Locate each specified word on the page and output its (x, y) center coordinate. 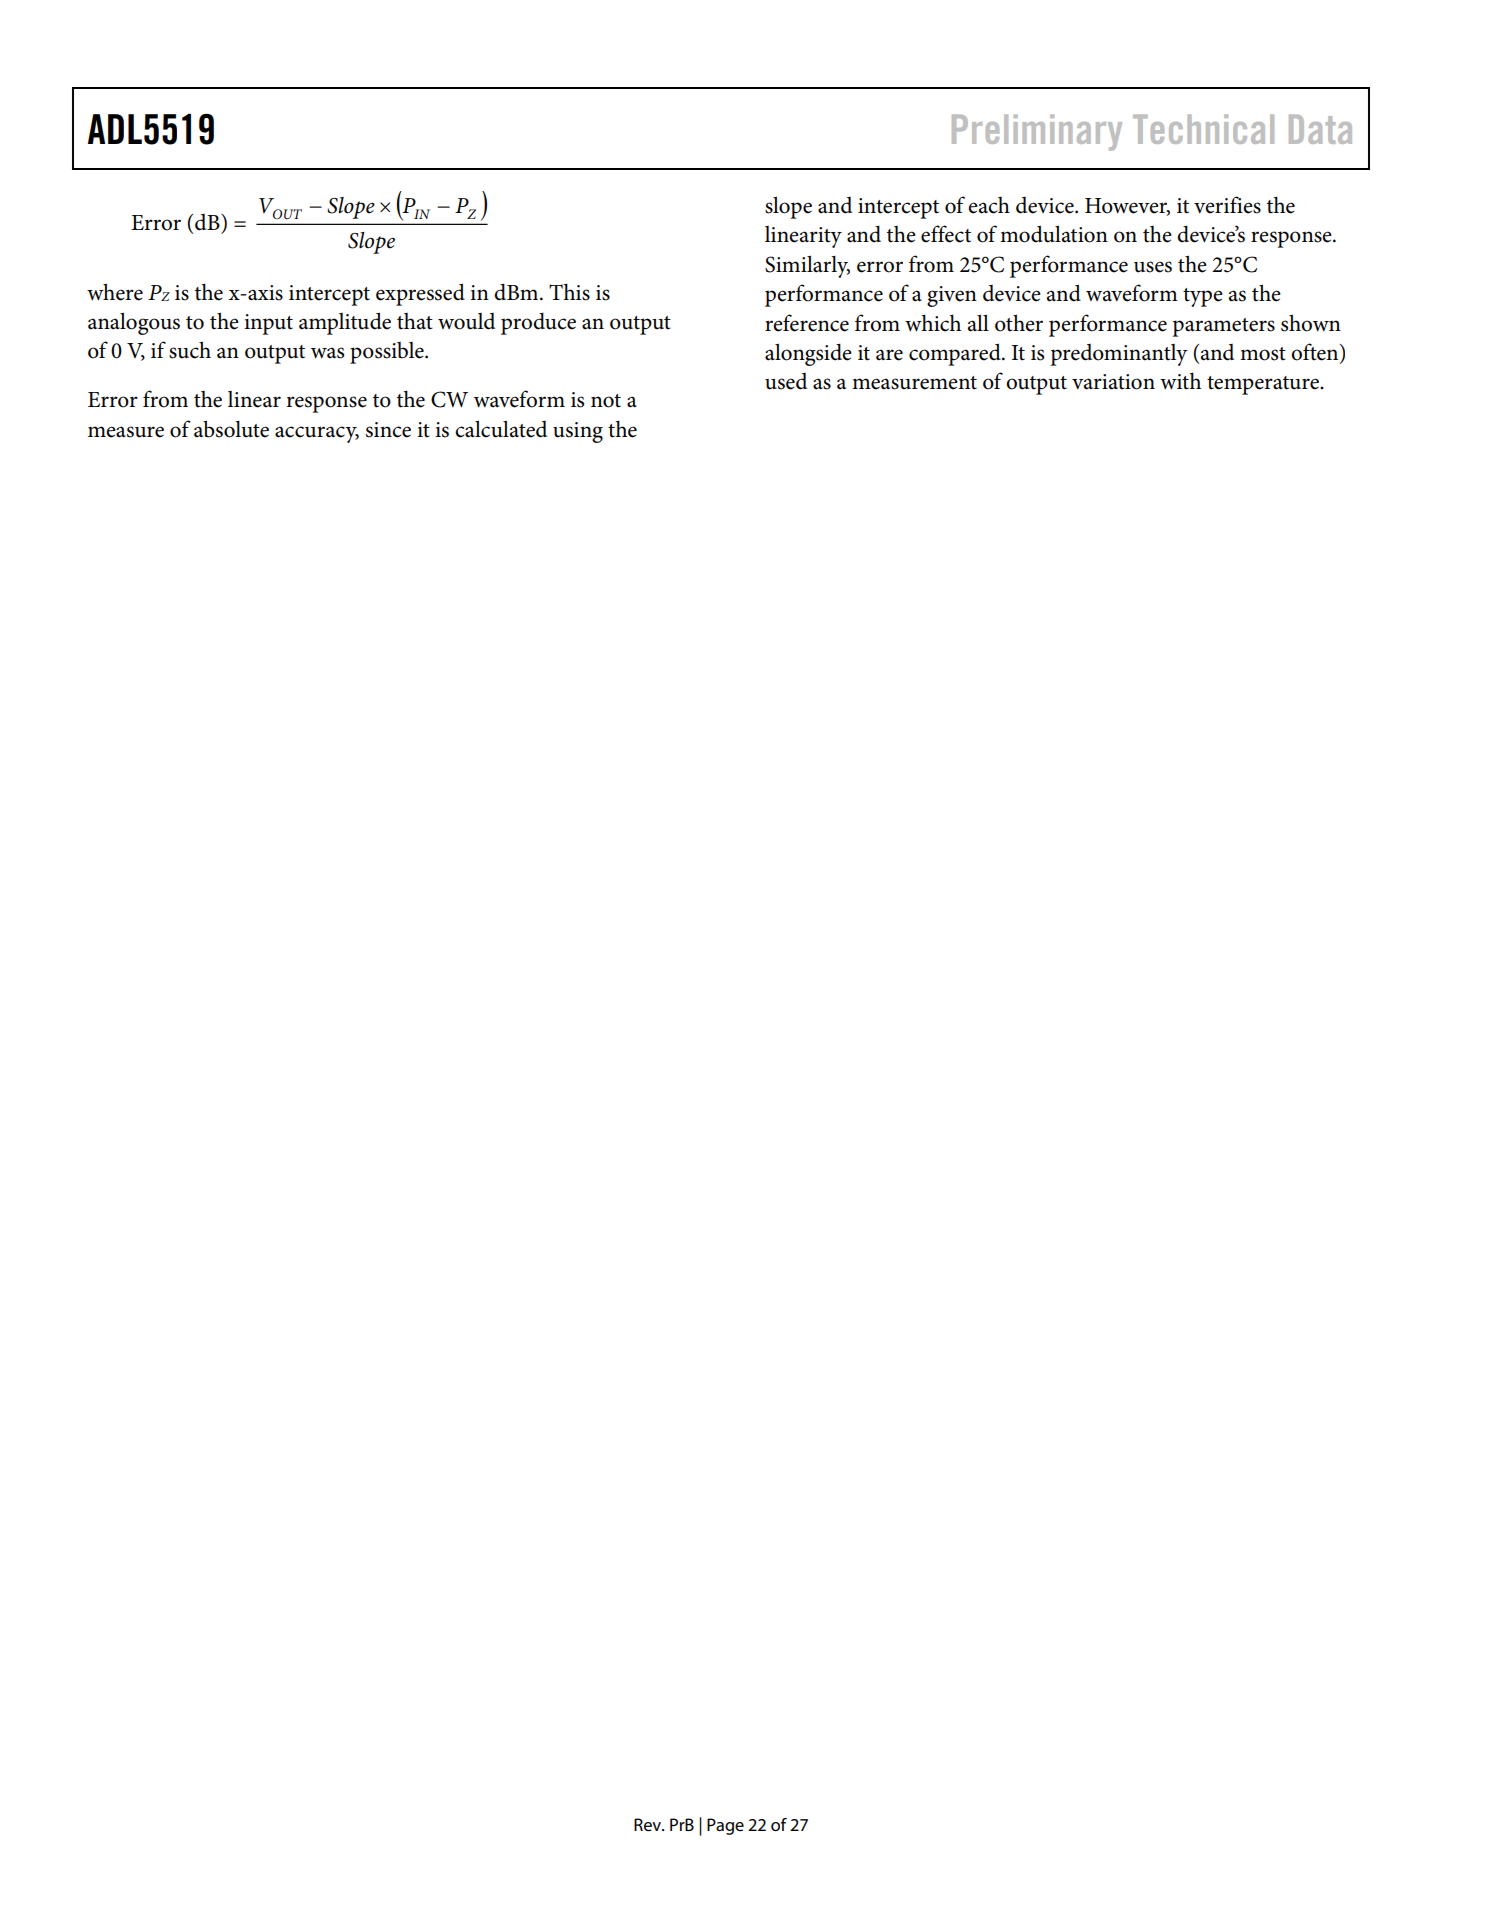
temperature (1264, 385)
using (578, 432)
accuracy (317, 434)
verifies (1227, 205)
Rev (649, 1825)
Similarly (807, 266)
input (268, 324)
